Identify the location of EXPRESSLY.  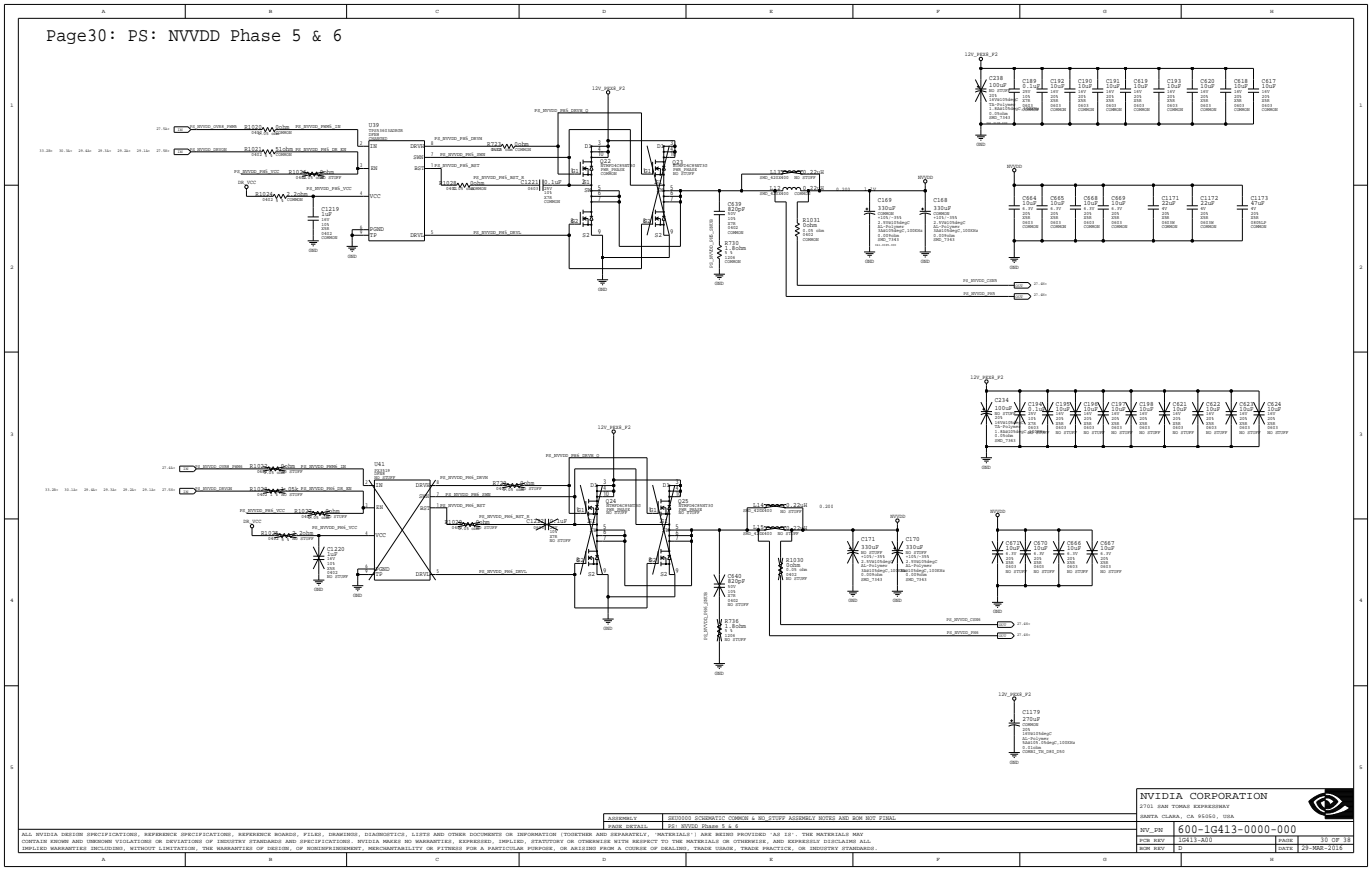
(804, 841).
